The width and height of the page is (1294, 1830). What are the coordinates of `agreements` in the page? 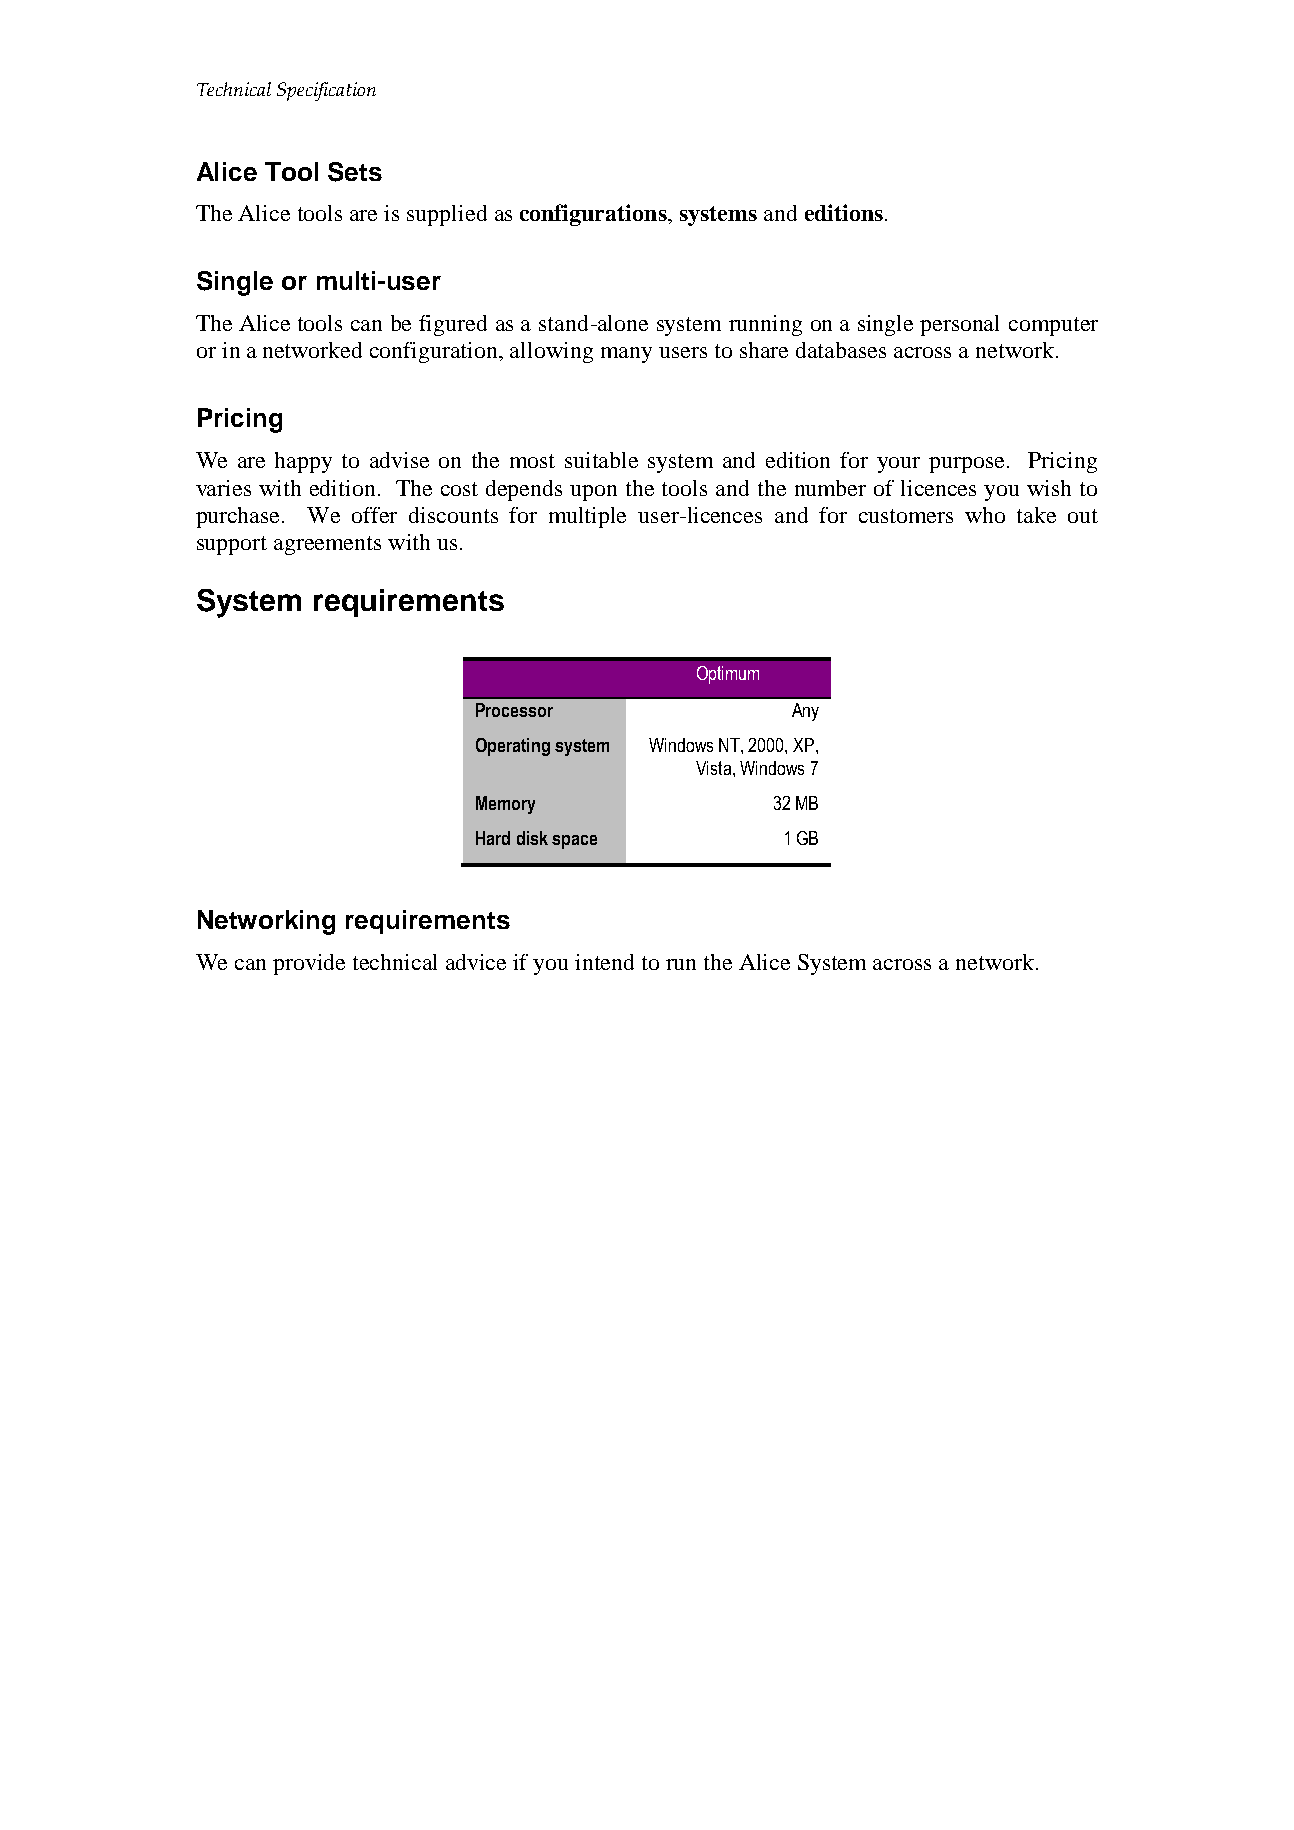 It's located at (327, 545).
